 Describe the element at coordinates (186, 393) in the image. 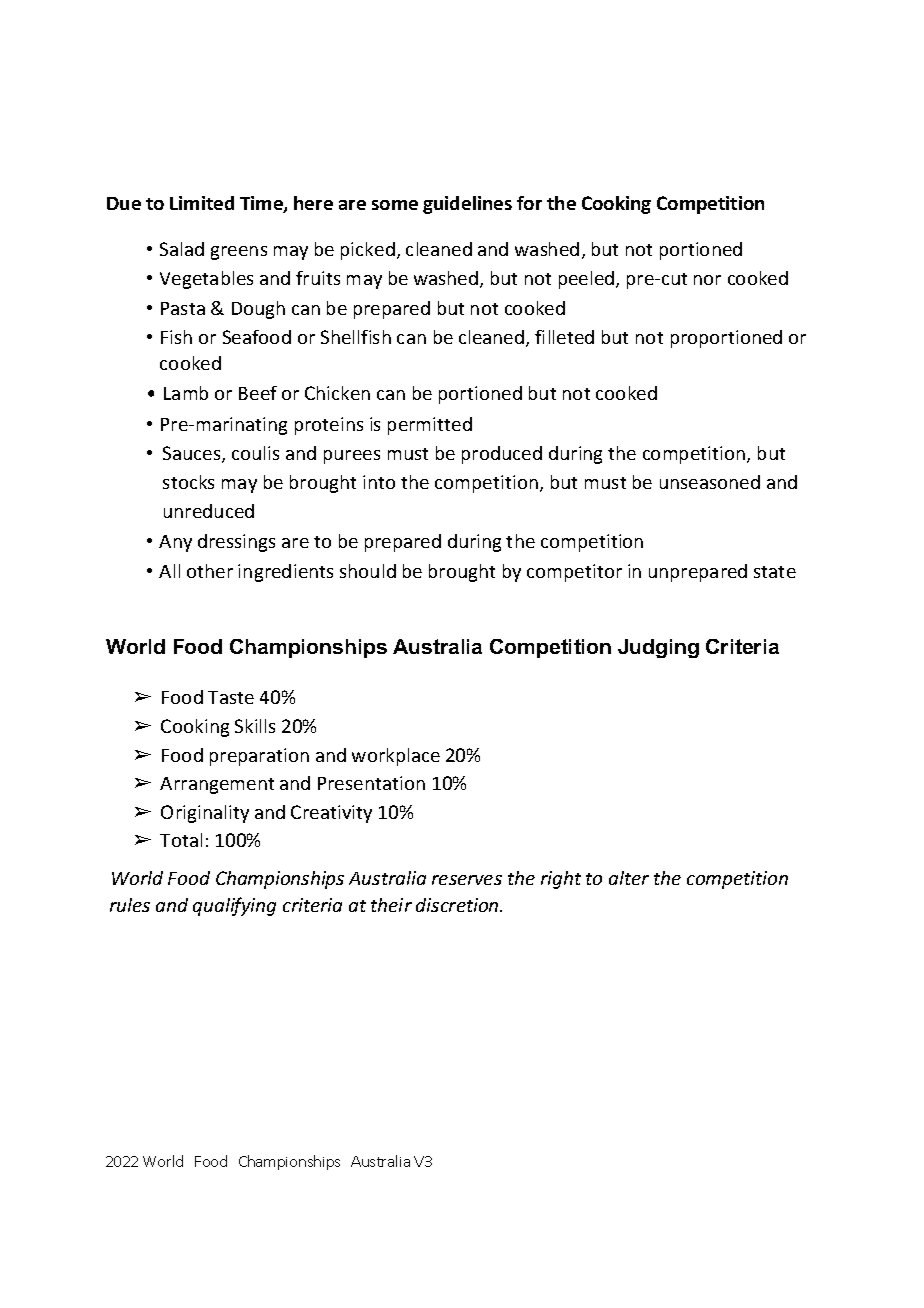

I see `Lamb` at that location.
